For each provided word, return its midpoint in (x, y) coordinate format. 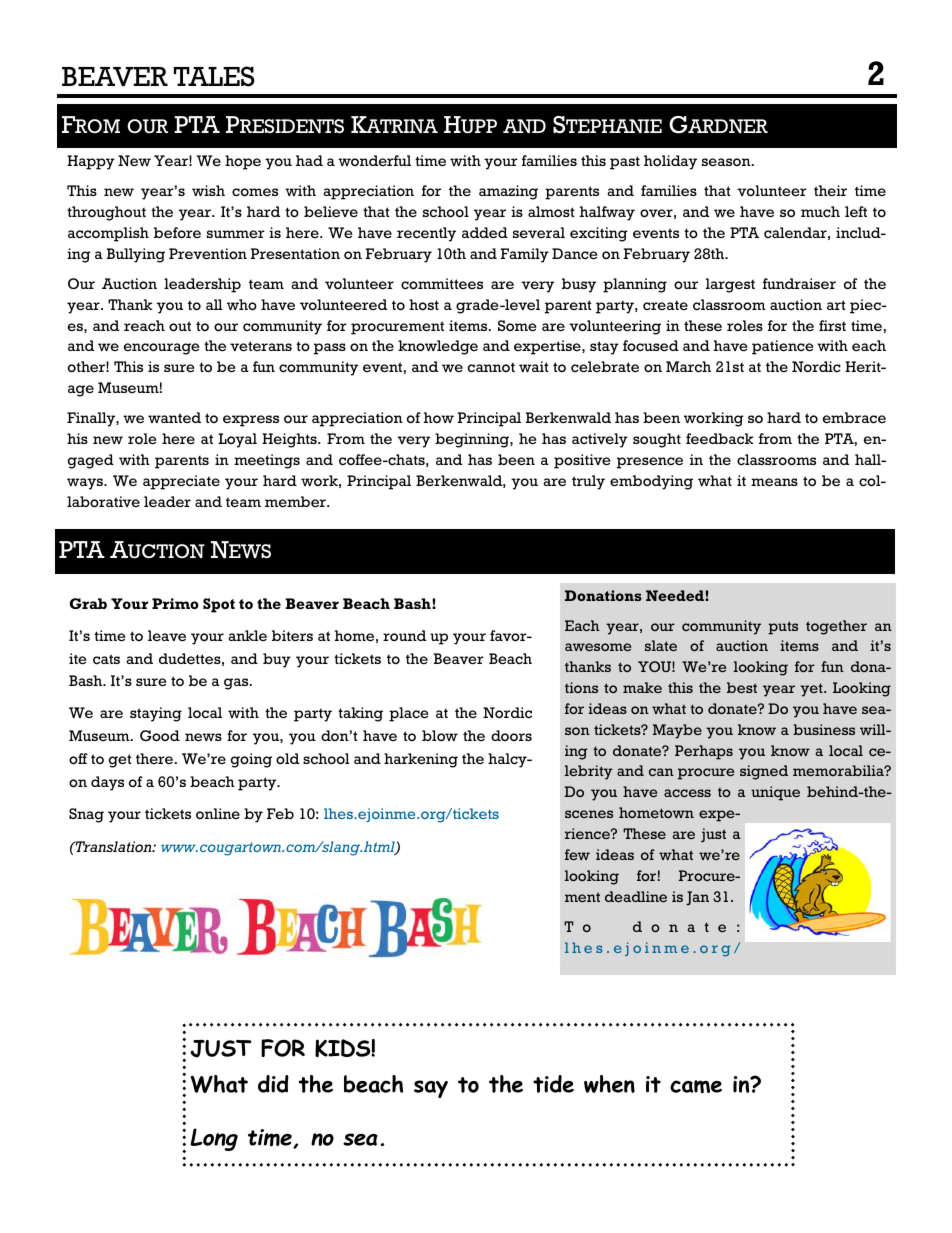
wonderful (374, 160)
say (431, 1089)
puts (783, 628)
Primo (175, 603)
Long (214, 1139)
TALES (214, 76)
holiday (670, 162)
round (404, 635)
